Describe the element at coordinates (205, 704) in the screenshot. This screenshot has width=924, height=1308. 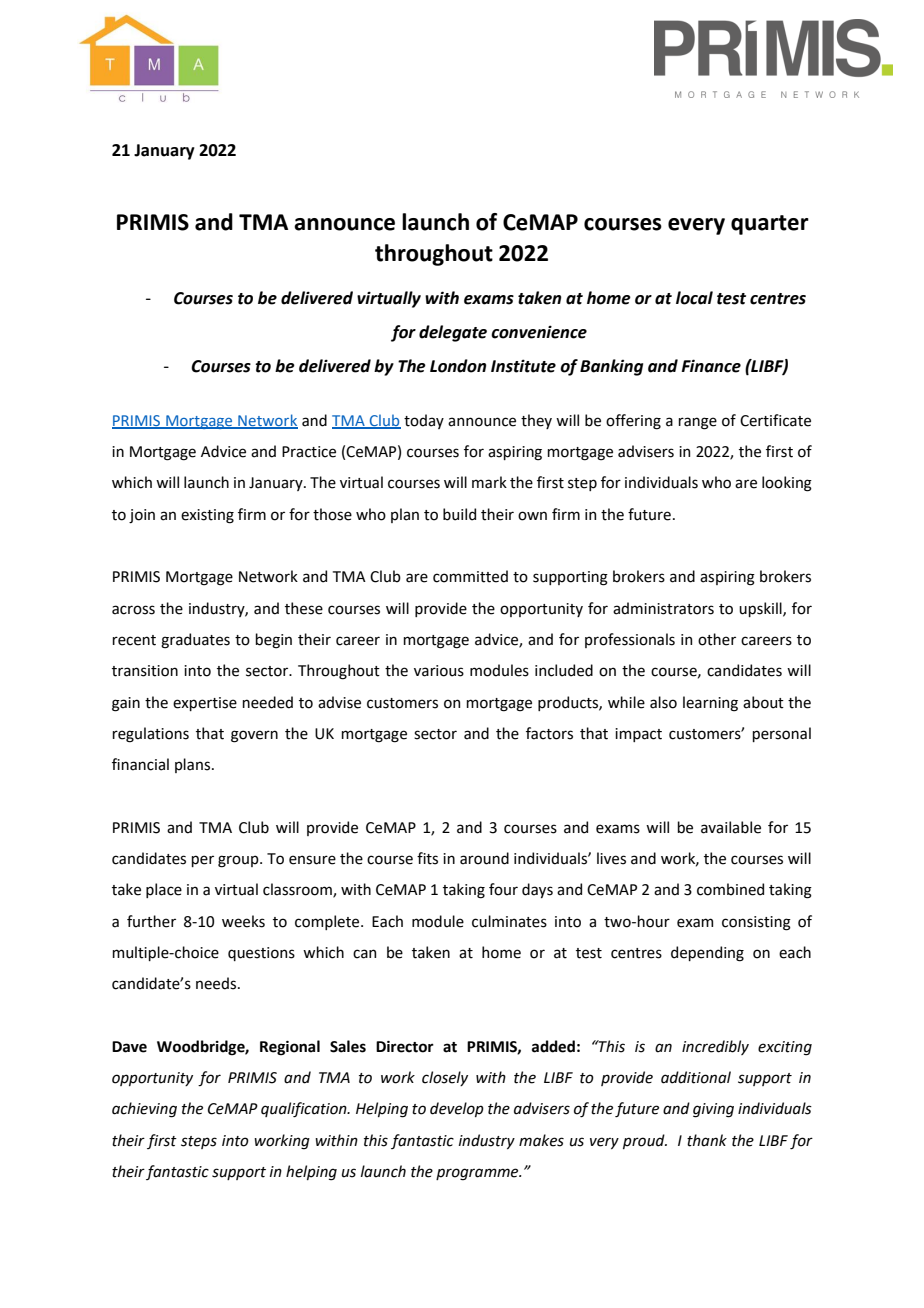
I see `expertise` at that location.
